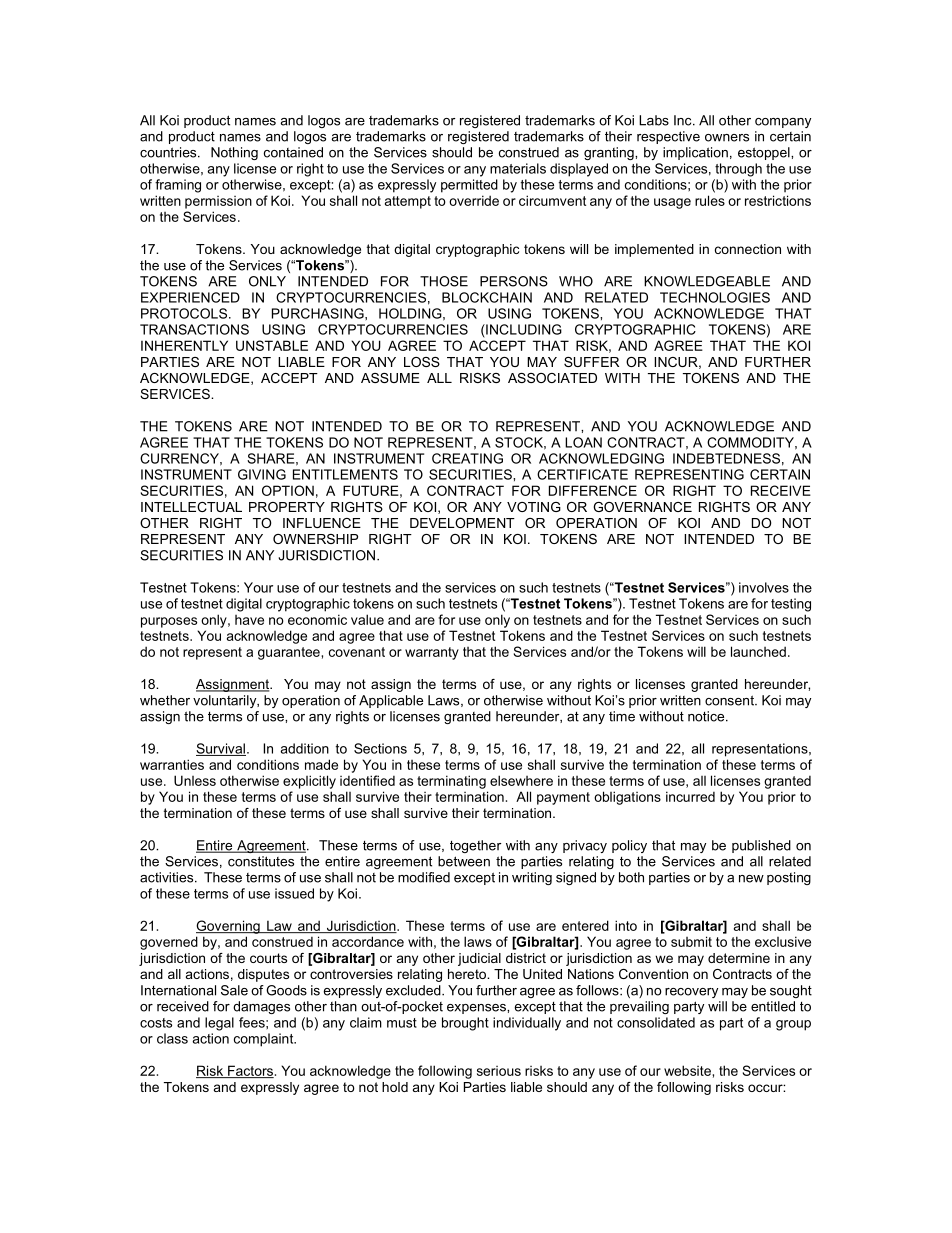  What do you see at coordinates (234, 153) in the screenshot?
I see `Nothing` at bounding box center [234, 153].
